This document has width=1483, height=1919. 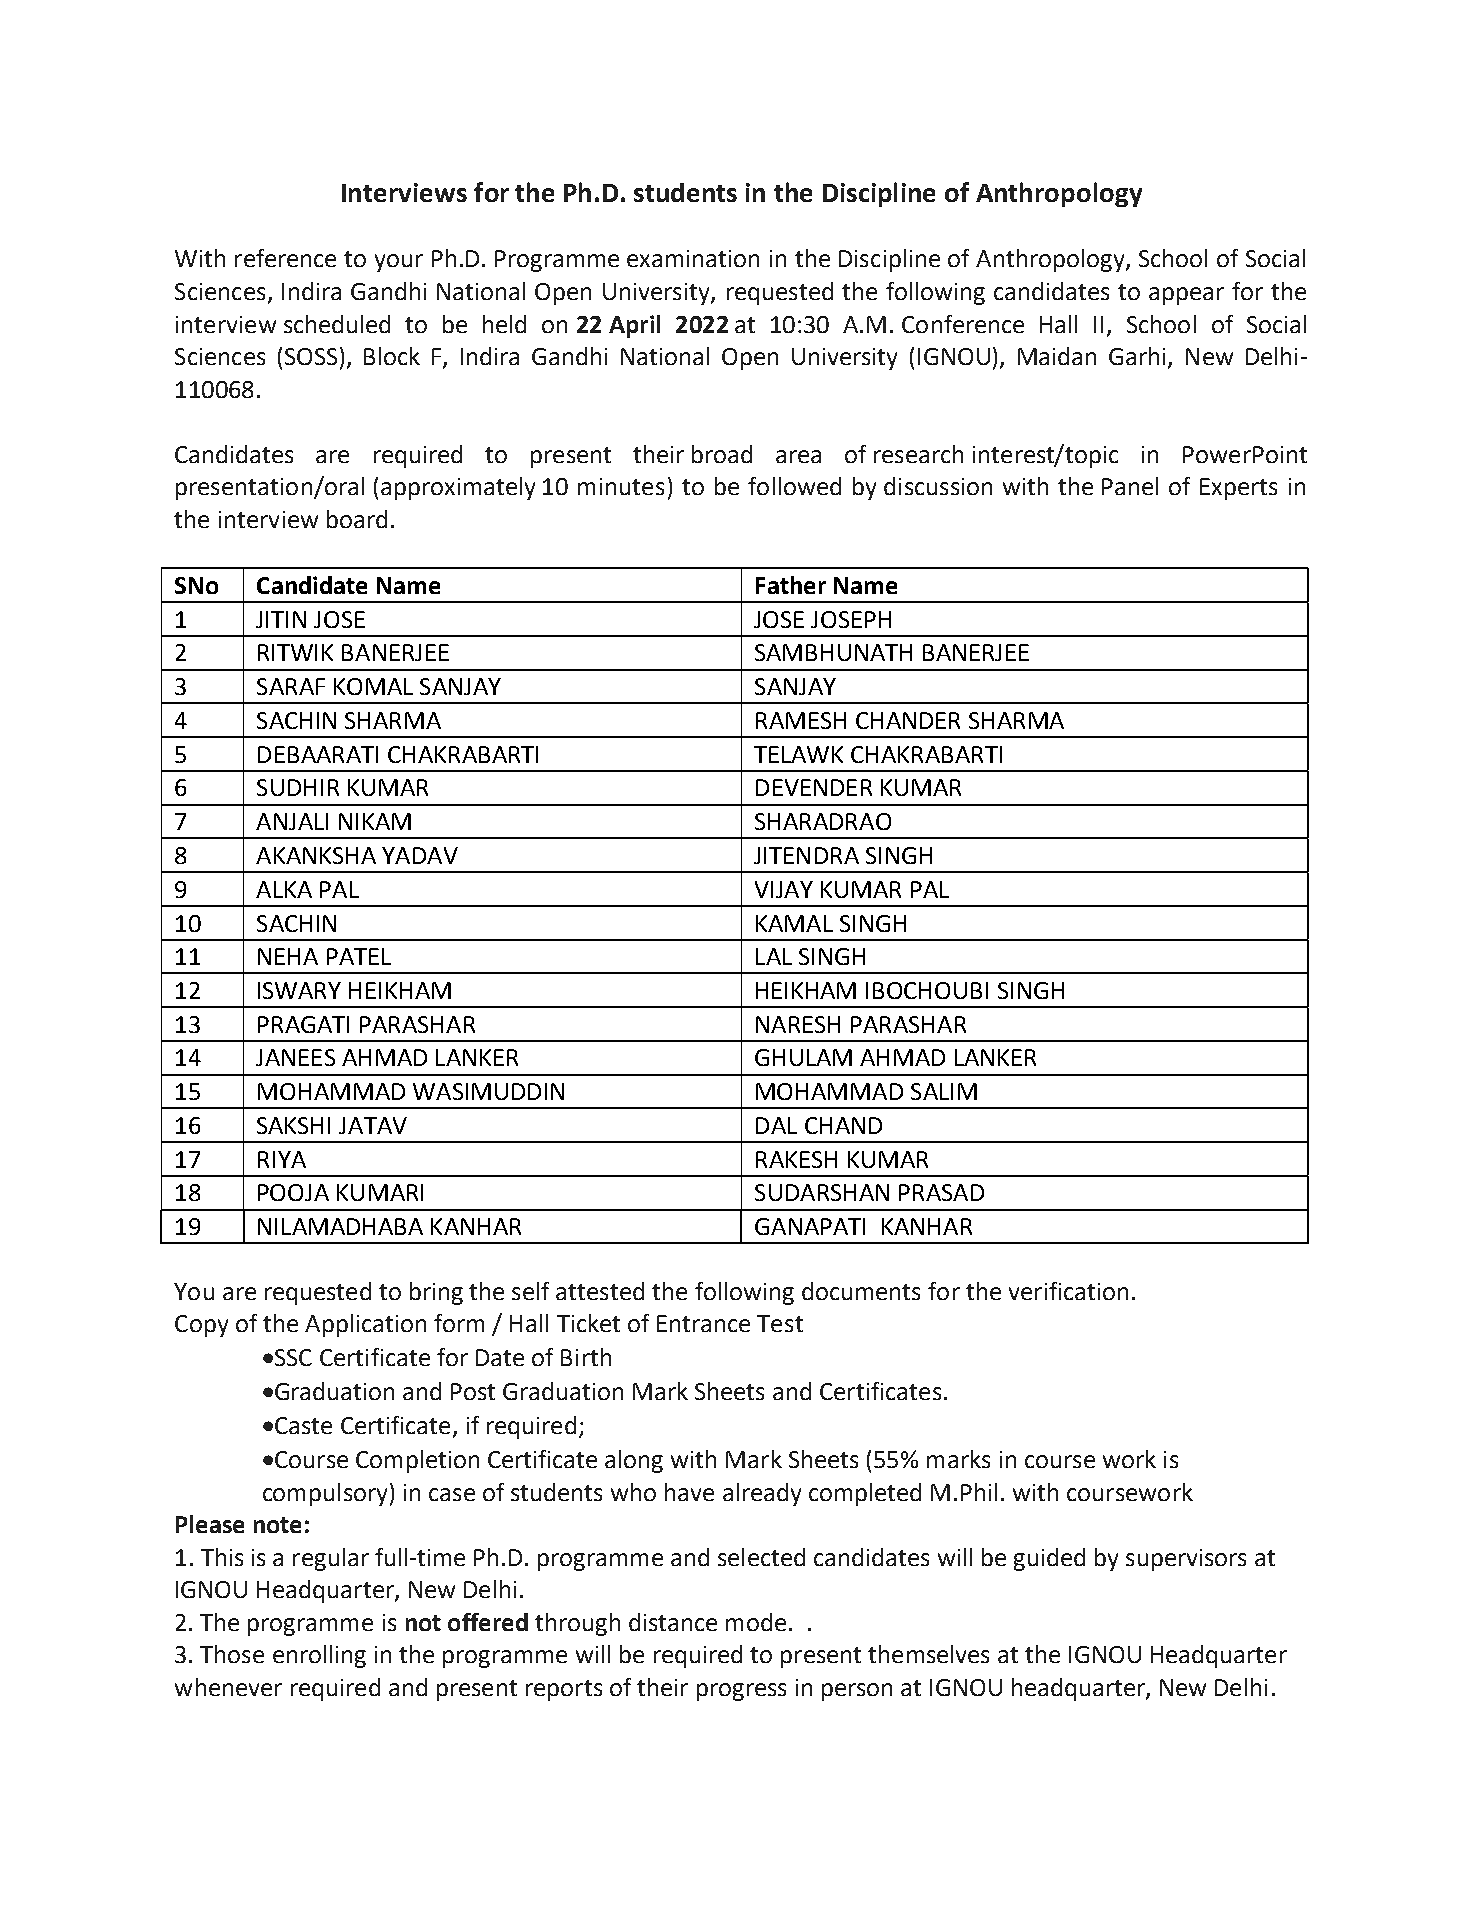 What do you see at coordinates (756, 1622) in the document?
I see `mode` at bounding box center [756, 1622].
